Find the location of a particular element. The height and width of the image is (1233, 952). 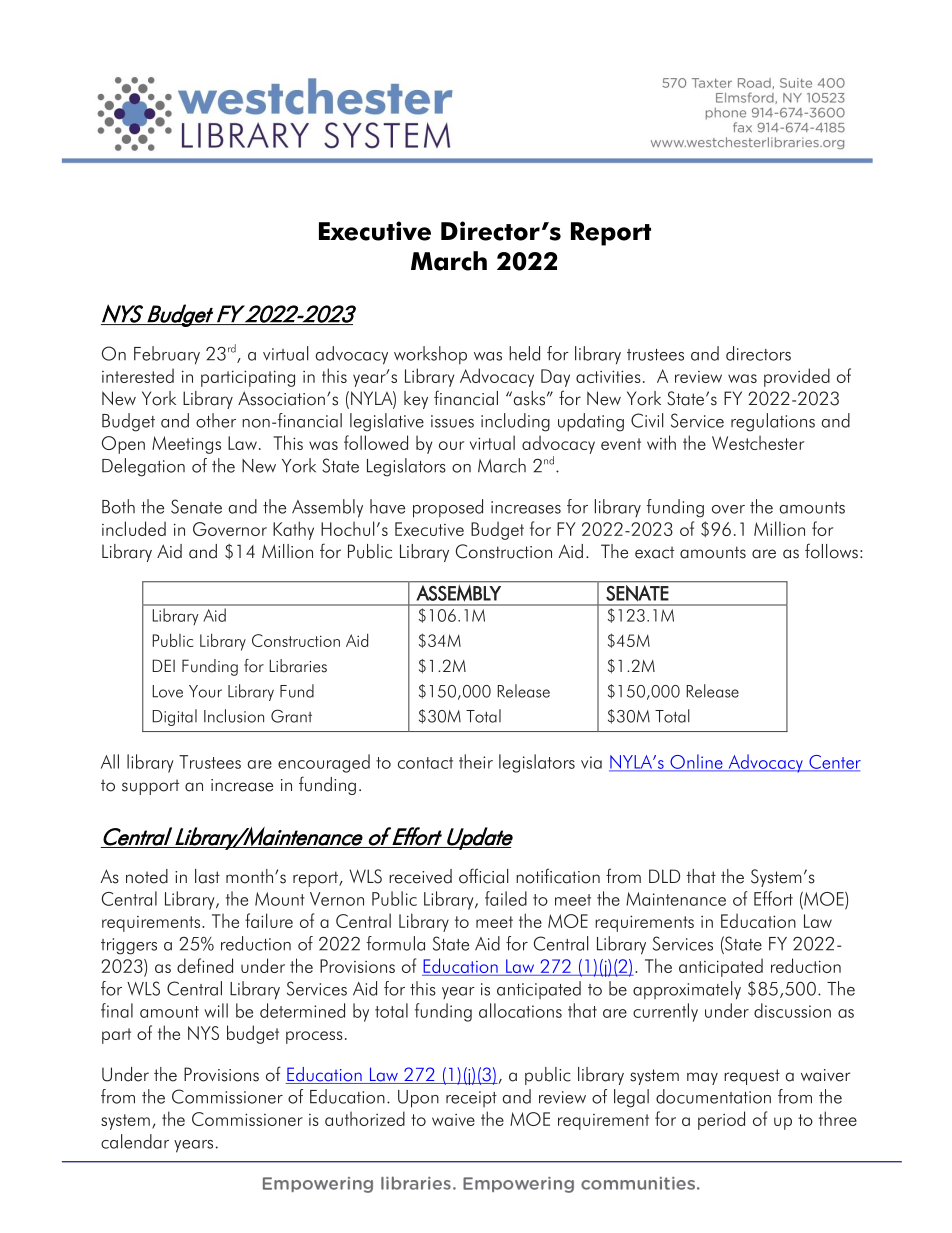

DEI is located at coordinates (163, 665).
